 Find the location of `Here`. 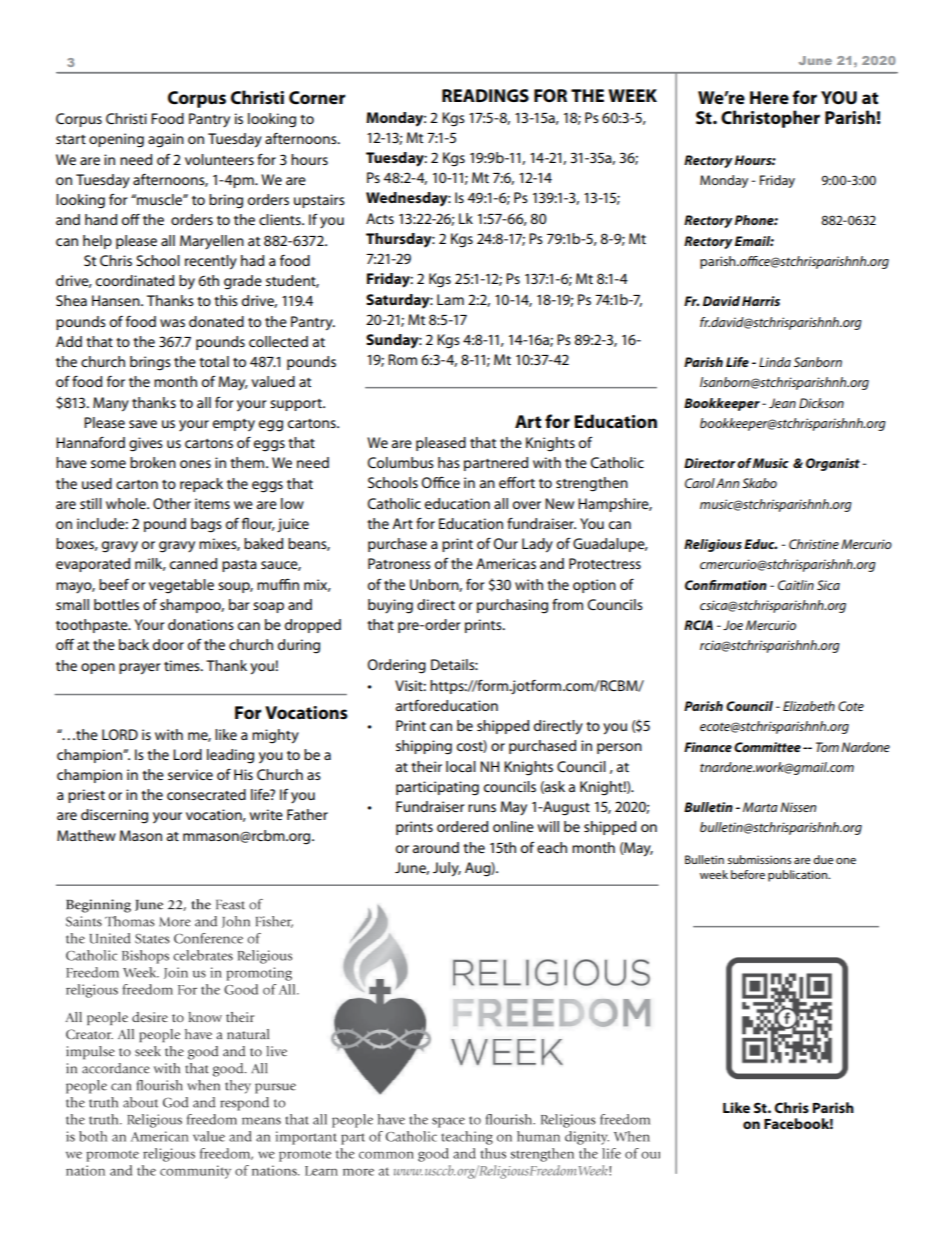

Here is located at coordinates (769, 97).
